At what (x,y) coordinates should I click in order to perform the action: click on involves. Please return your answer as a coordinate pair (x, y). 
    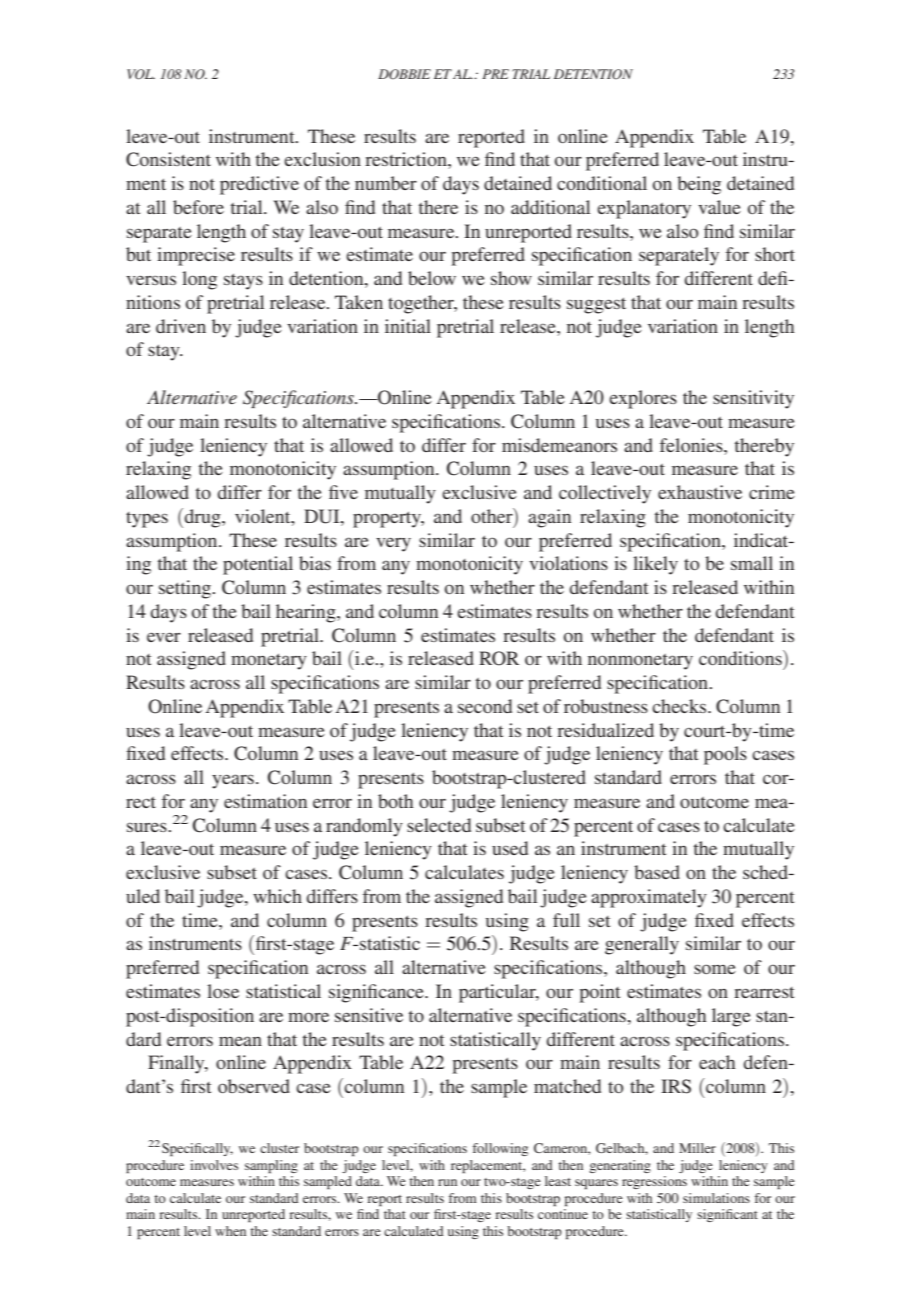
    Looking at the image, I should click on (214, 1165).
